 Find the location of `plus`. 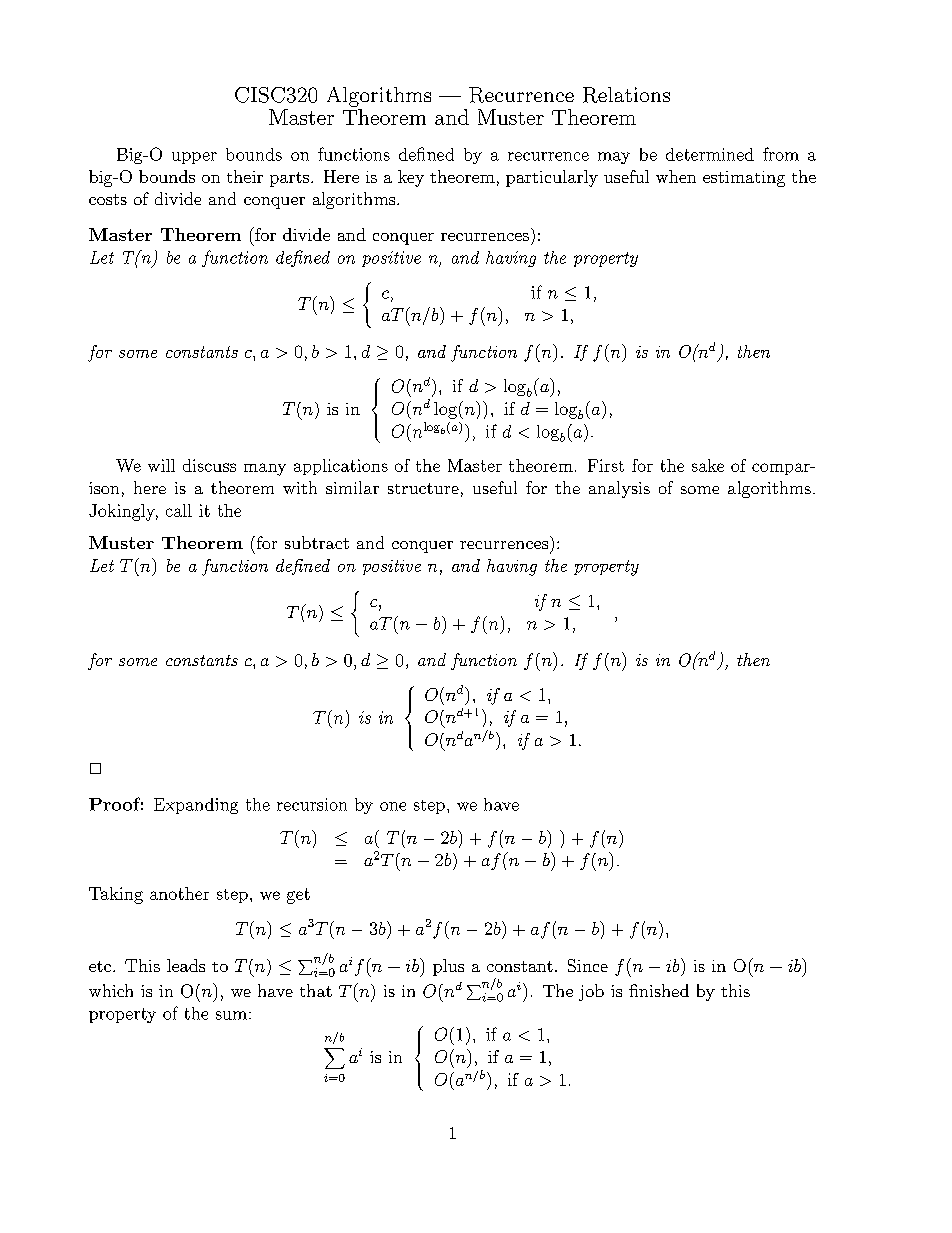

plus is located at coordinates (448, 967).
